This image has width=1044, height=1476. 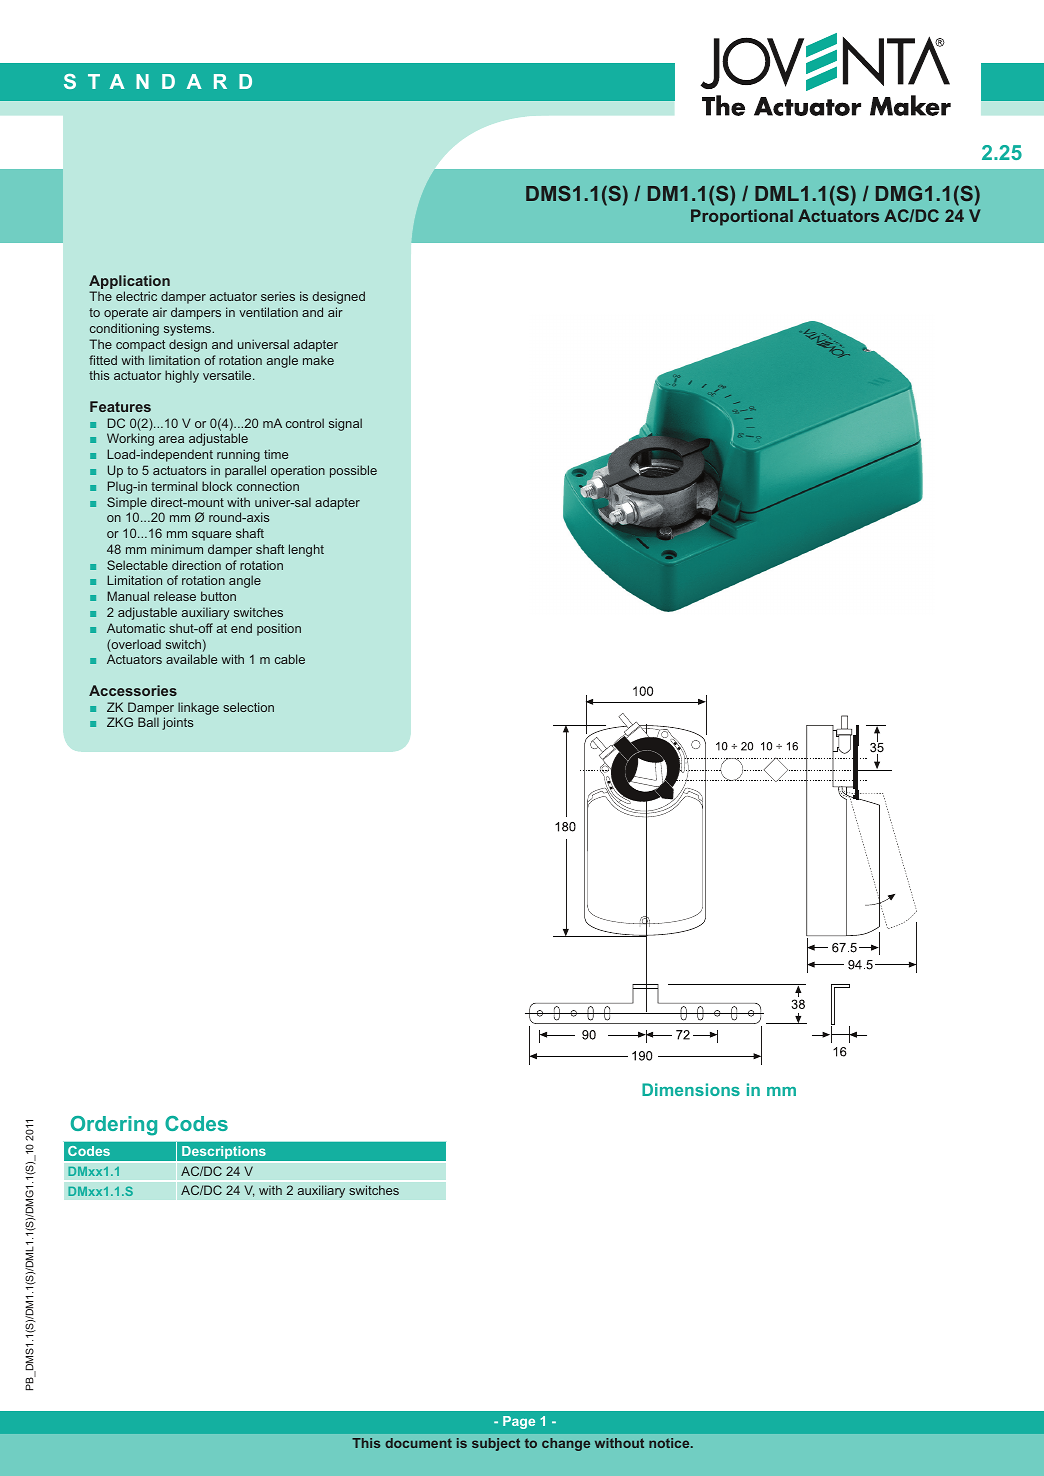 I want to click on signal, so click(x=345, y=424).
